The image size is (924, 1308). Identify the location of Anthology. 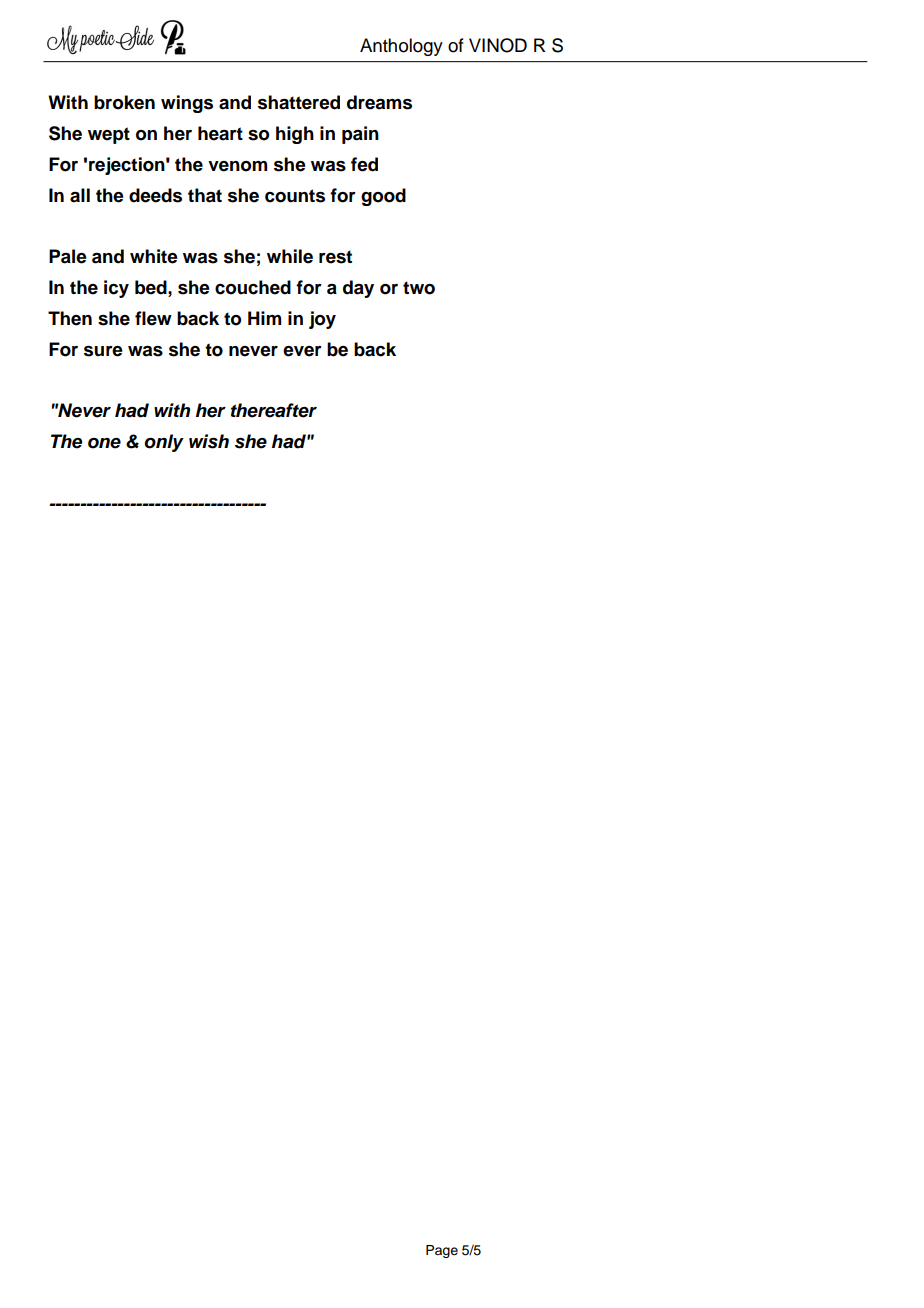
(401, 47).
